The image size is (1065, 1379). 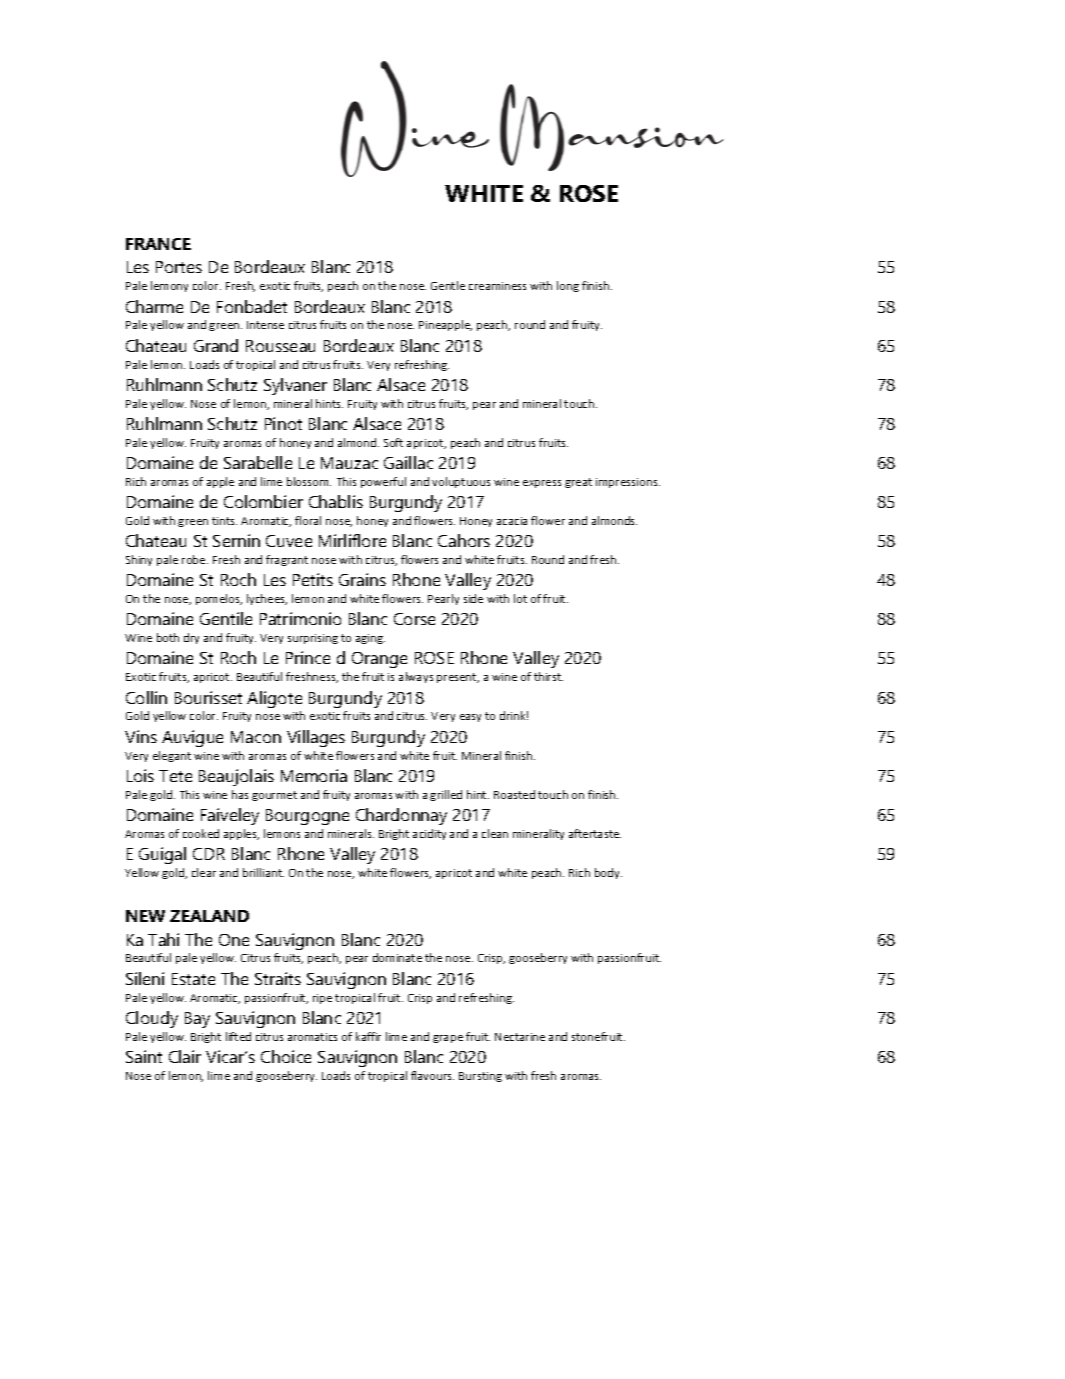 What do you see at coordinates (568, 286) in the image?
I see `long` at bounding box center [568, 286].
